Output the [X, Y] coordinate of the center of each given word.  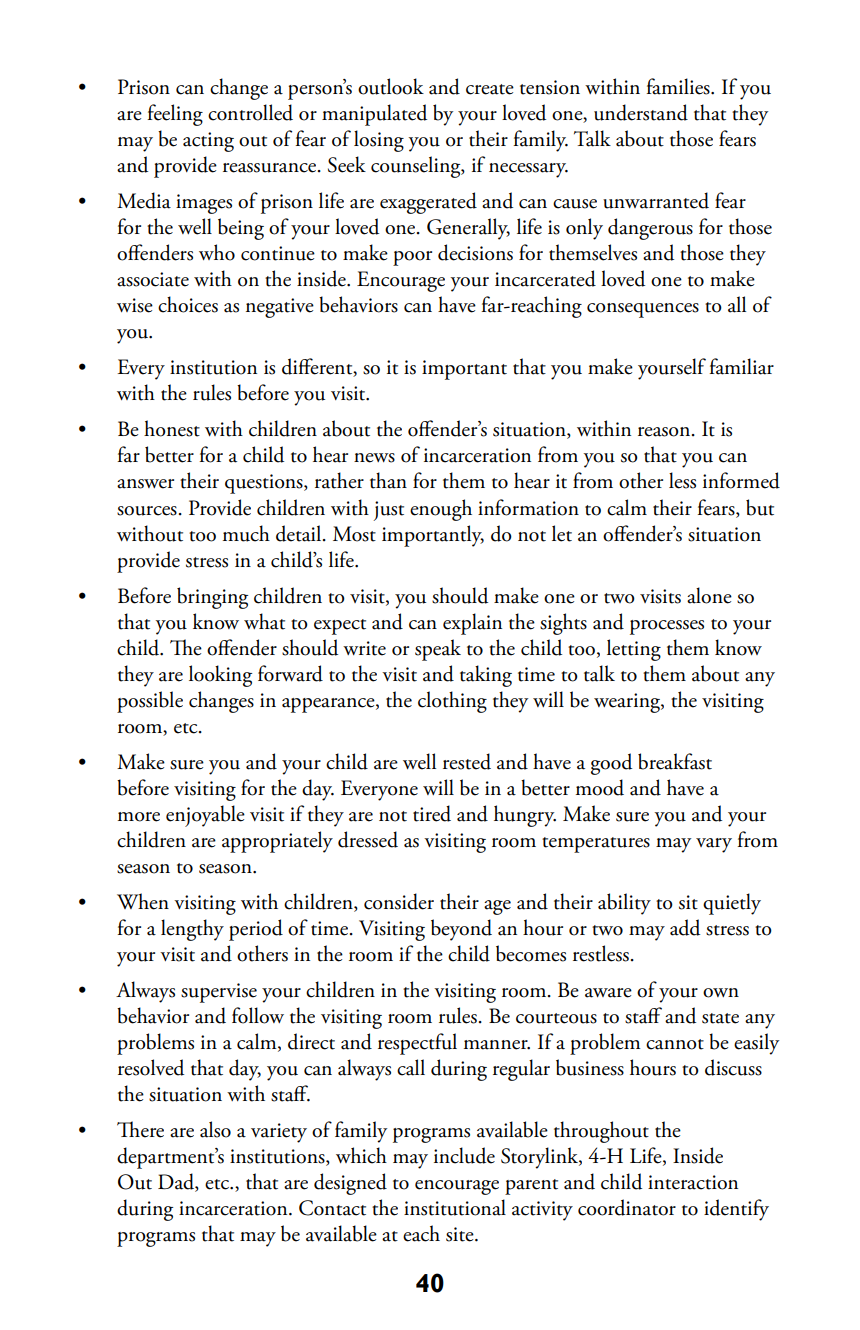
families [679, 86]
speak [438, 650]
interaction [693, 1182]
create [490, 89]
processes [667, 627]
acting [208, 142]
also [215, 1129]
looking [220, 676]
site [461, 1234]
